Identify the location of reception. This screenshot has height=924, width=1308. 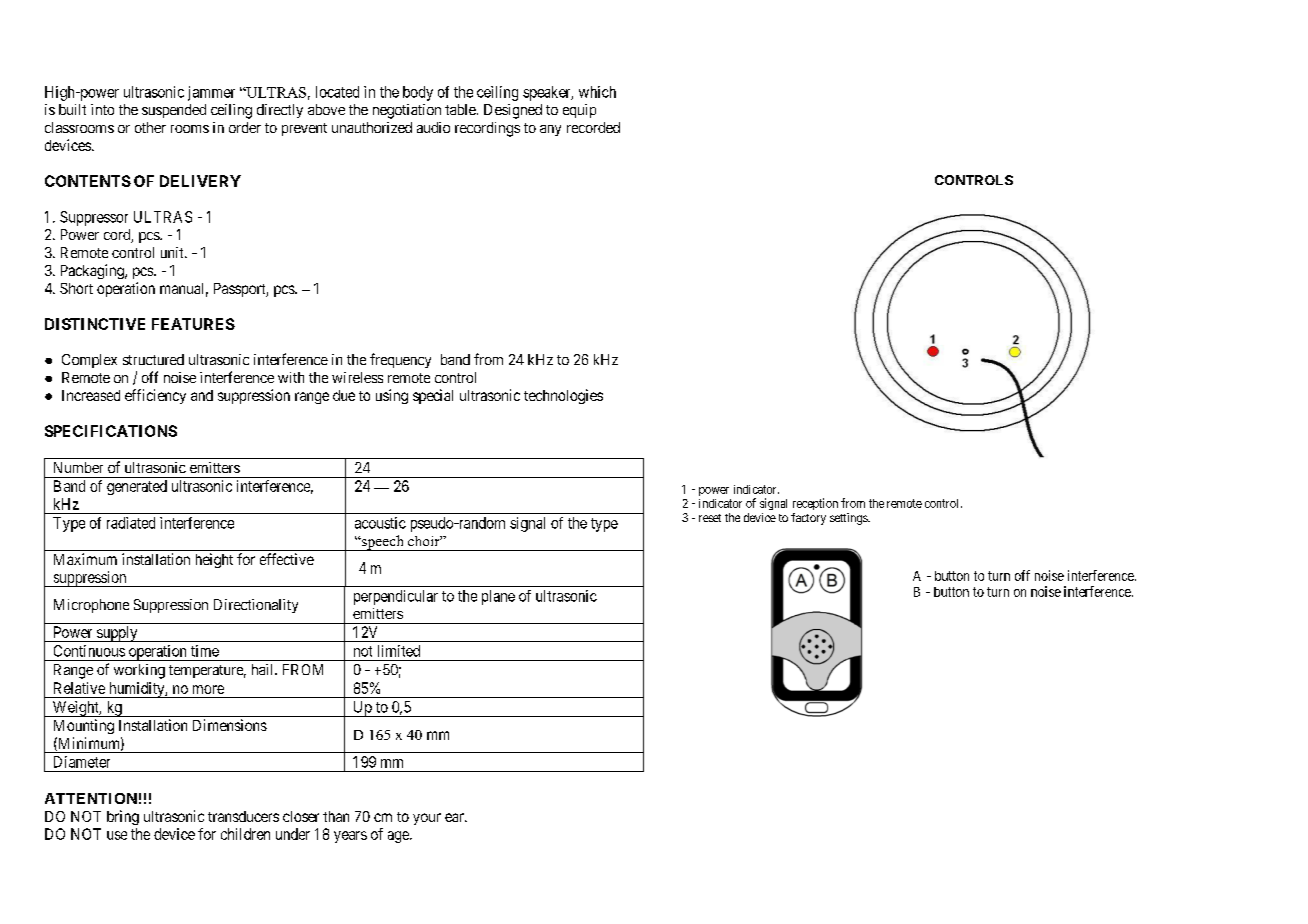
(815, 504).
